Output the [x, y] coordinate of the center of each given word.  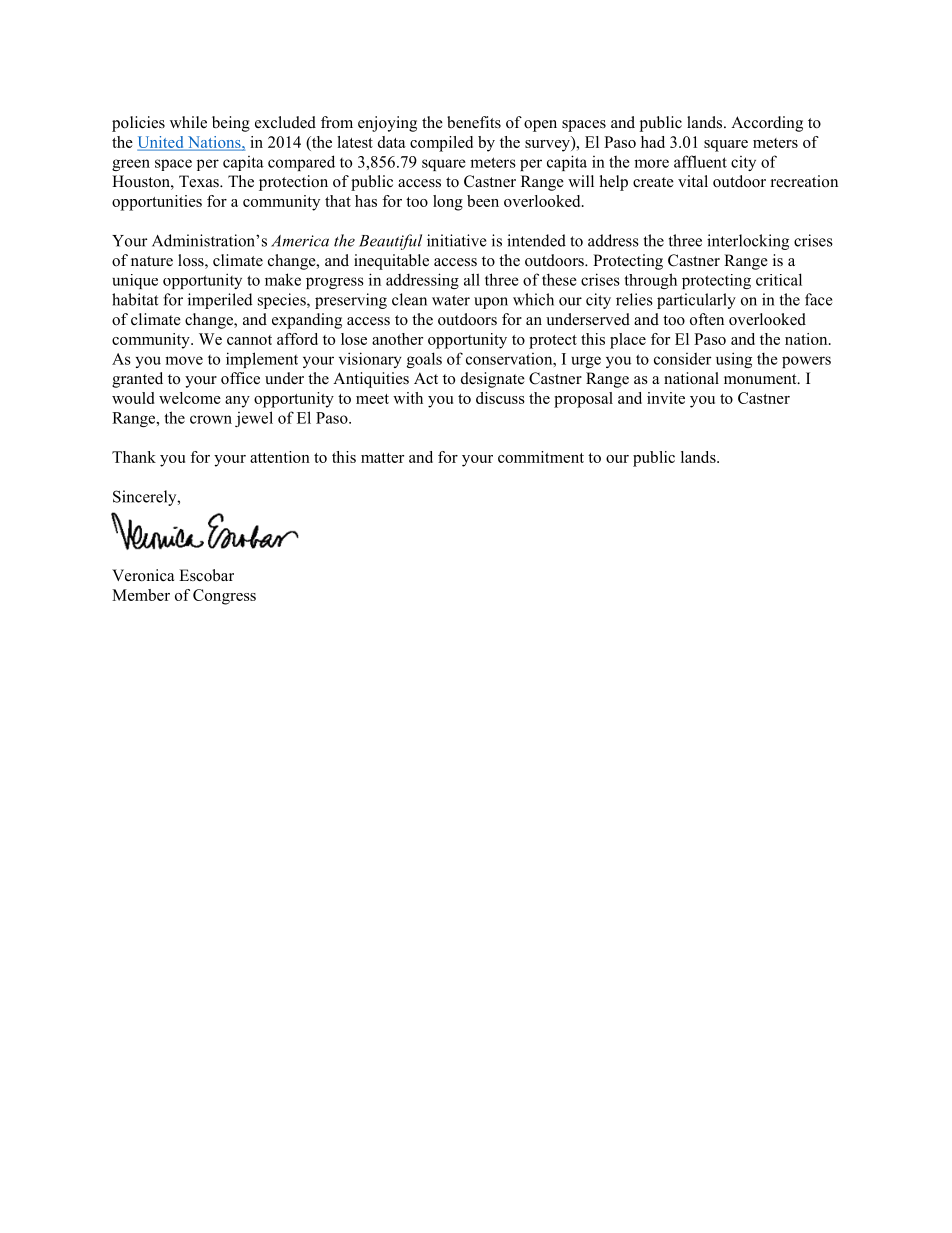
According [767, 124]
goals [424, 360]
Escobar [206, 575]
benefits [474, 122]
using [734, 360]
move [184, 360]
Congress [224, 597]
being [231, 124]
